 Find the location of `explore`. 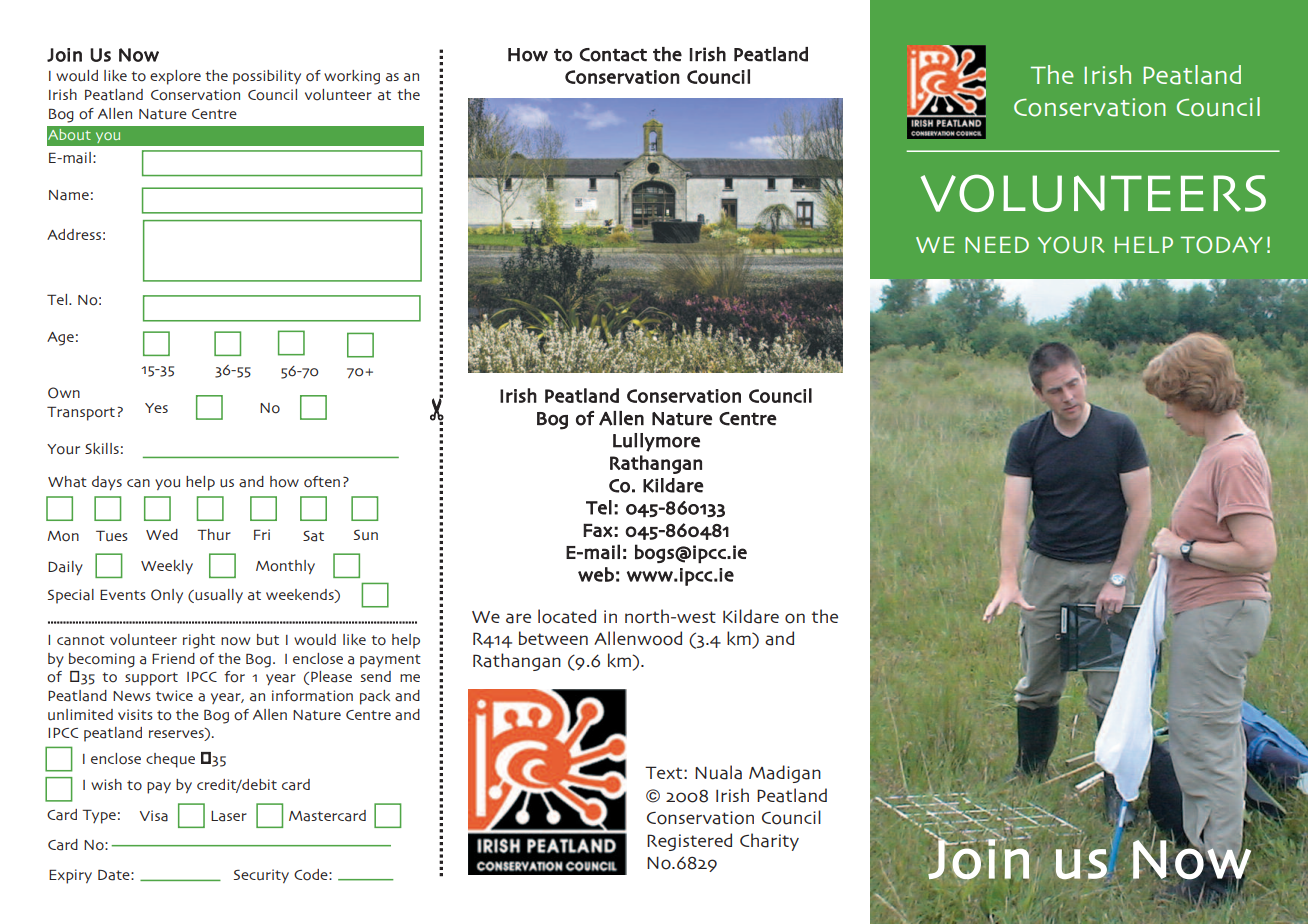

explore is located at coordinates (175, 77).
